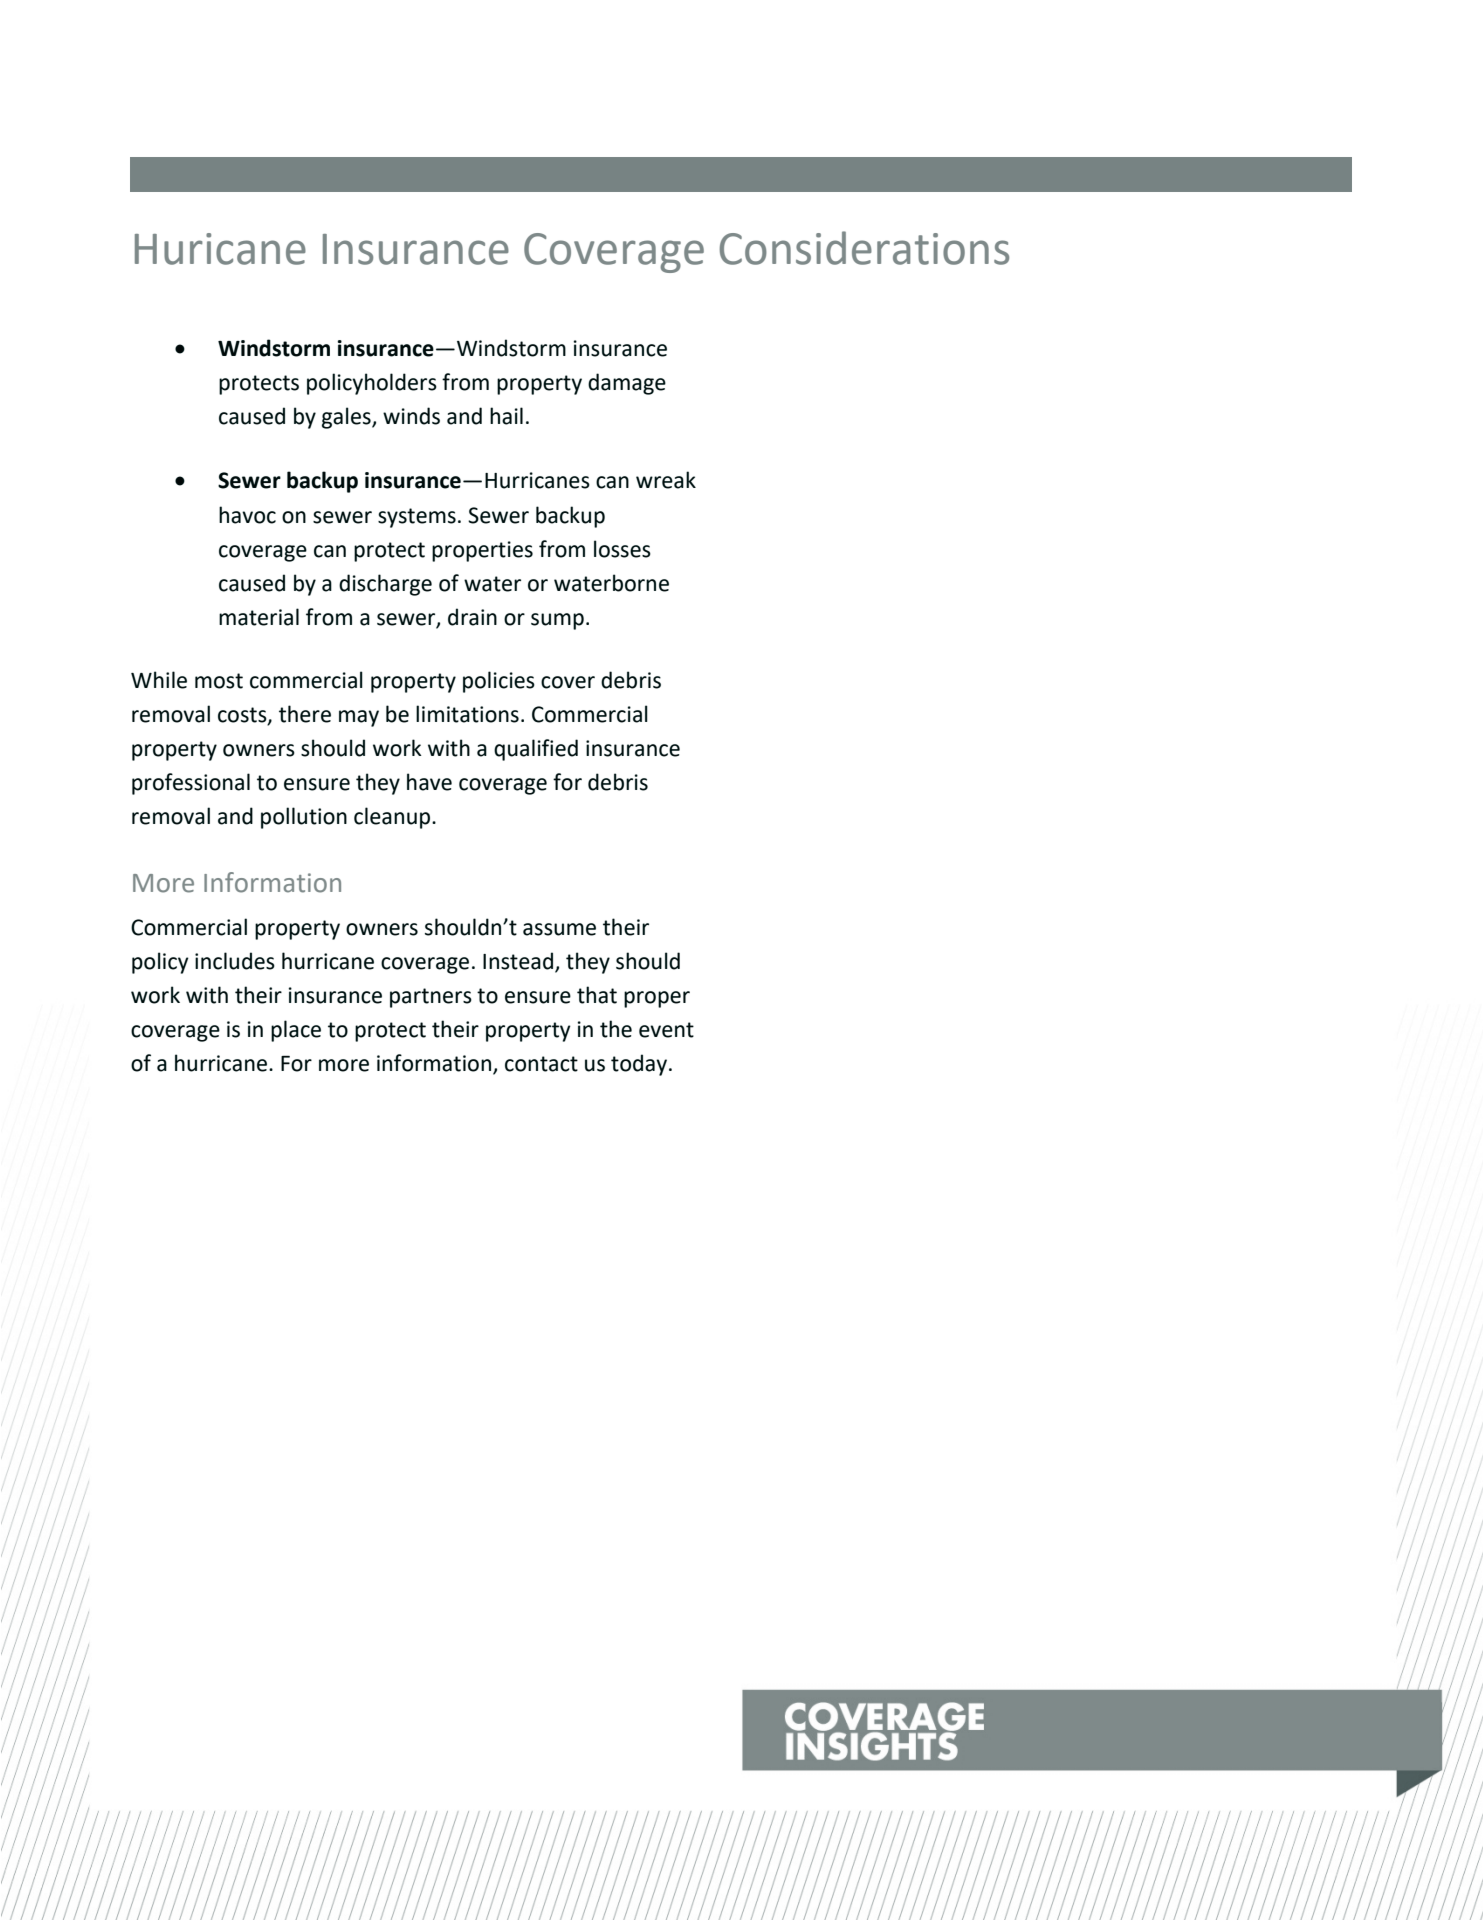 The height and width of the screenshot is (1920, 1483). I want to click on policies, so click(499, 682).
